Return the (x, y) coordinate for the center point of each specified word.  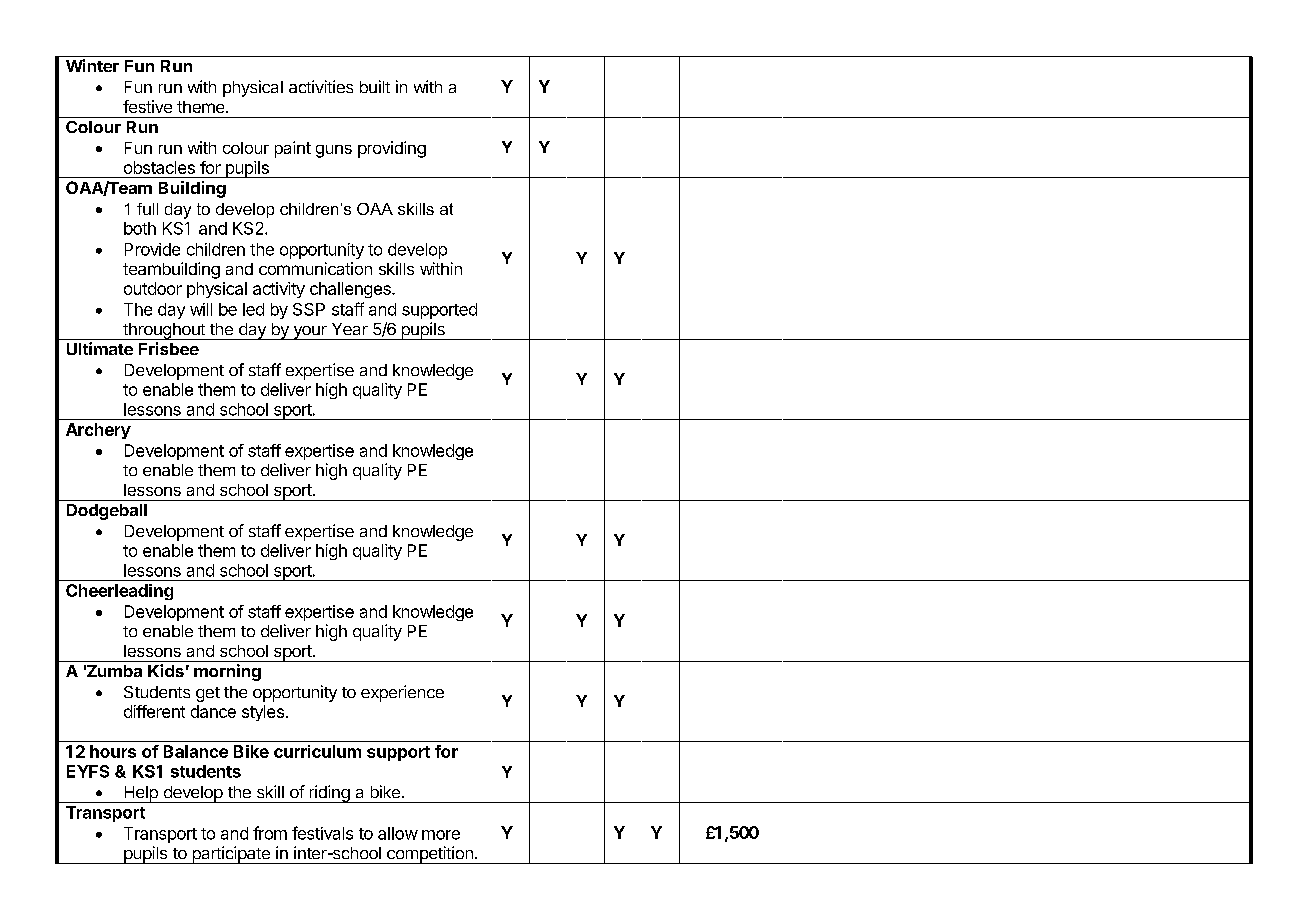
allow (398, 833)
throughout (164, 331)
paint (293, 149)
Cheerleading (119, 592)
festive (147, 106)
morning (227, 672)
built (375, 86)
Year (350, 329)
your (310, 333)
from (270, 833)
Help (141, 794)
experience (402, 693)
